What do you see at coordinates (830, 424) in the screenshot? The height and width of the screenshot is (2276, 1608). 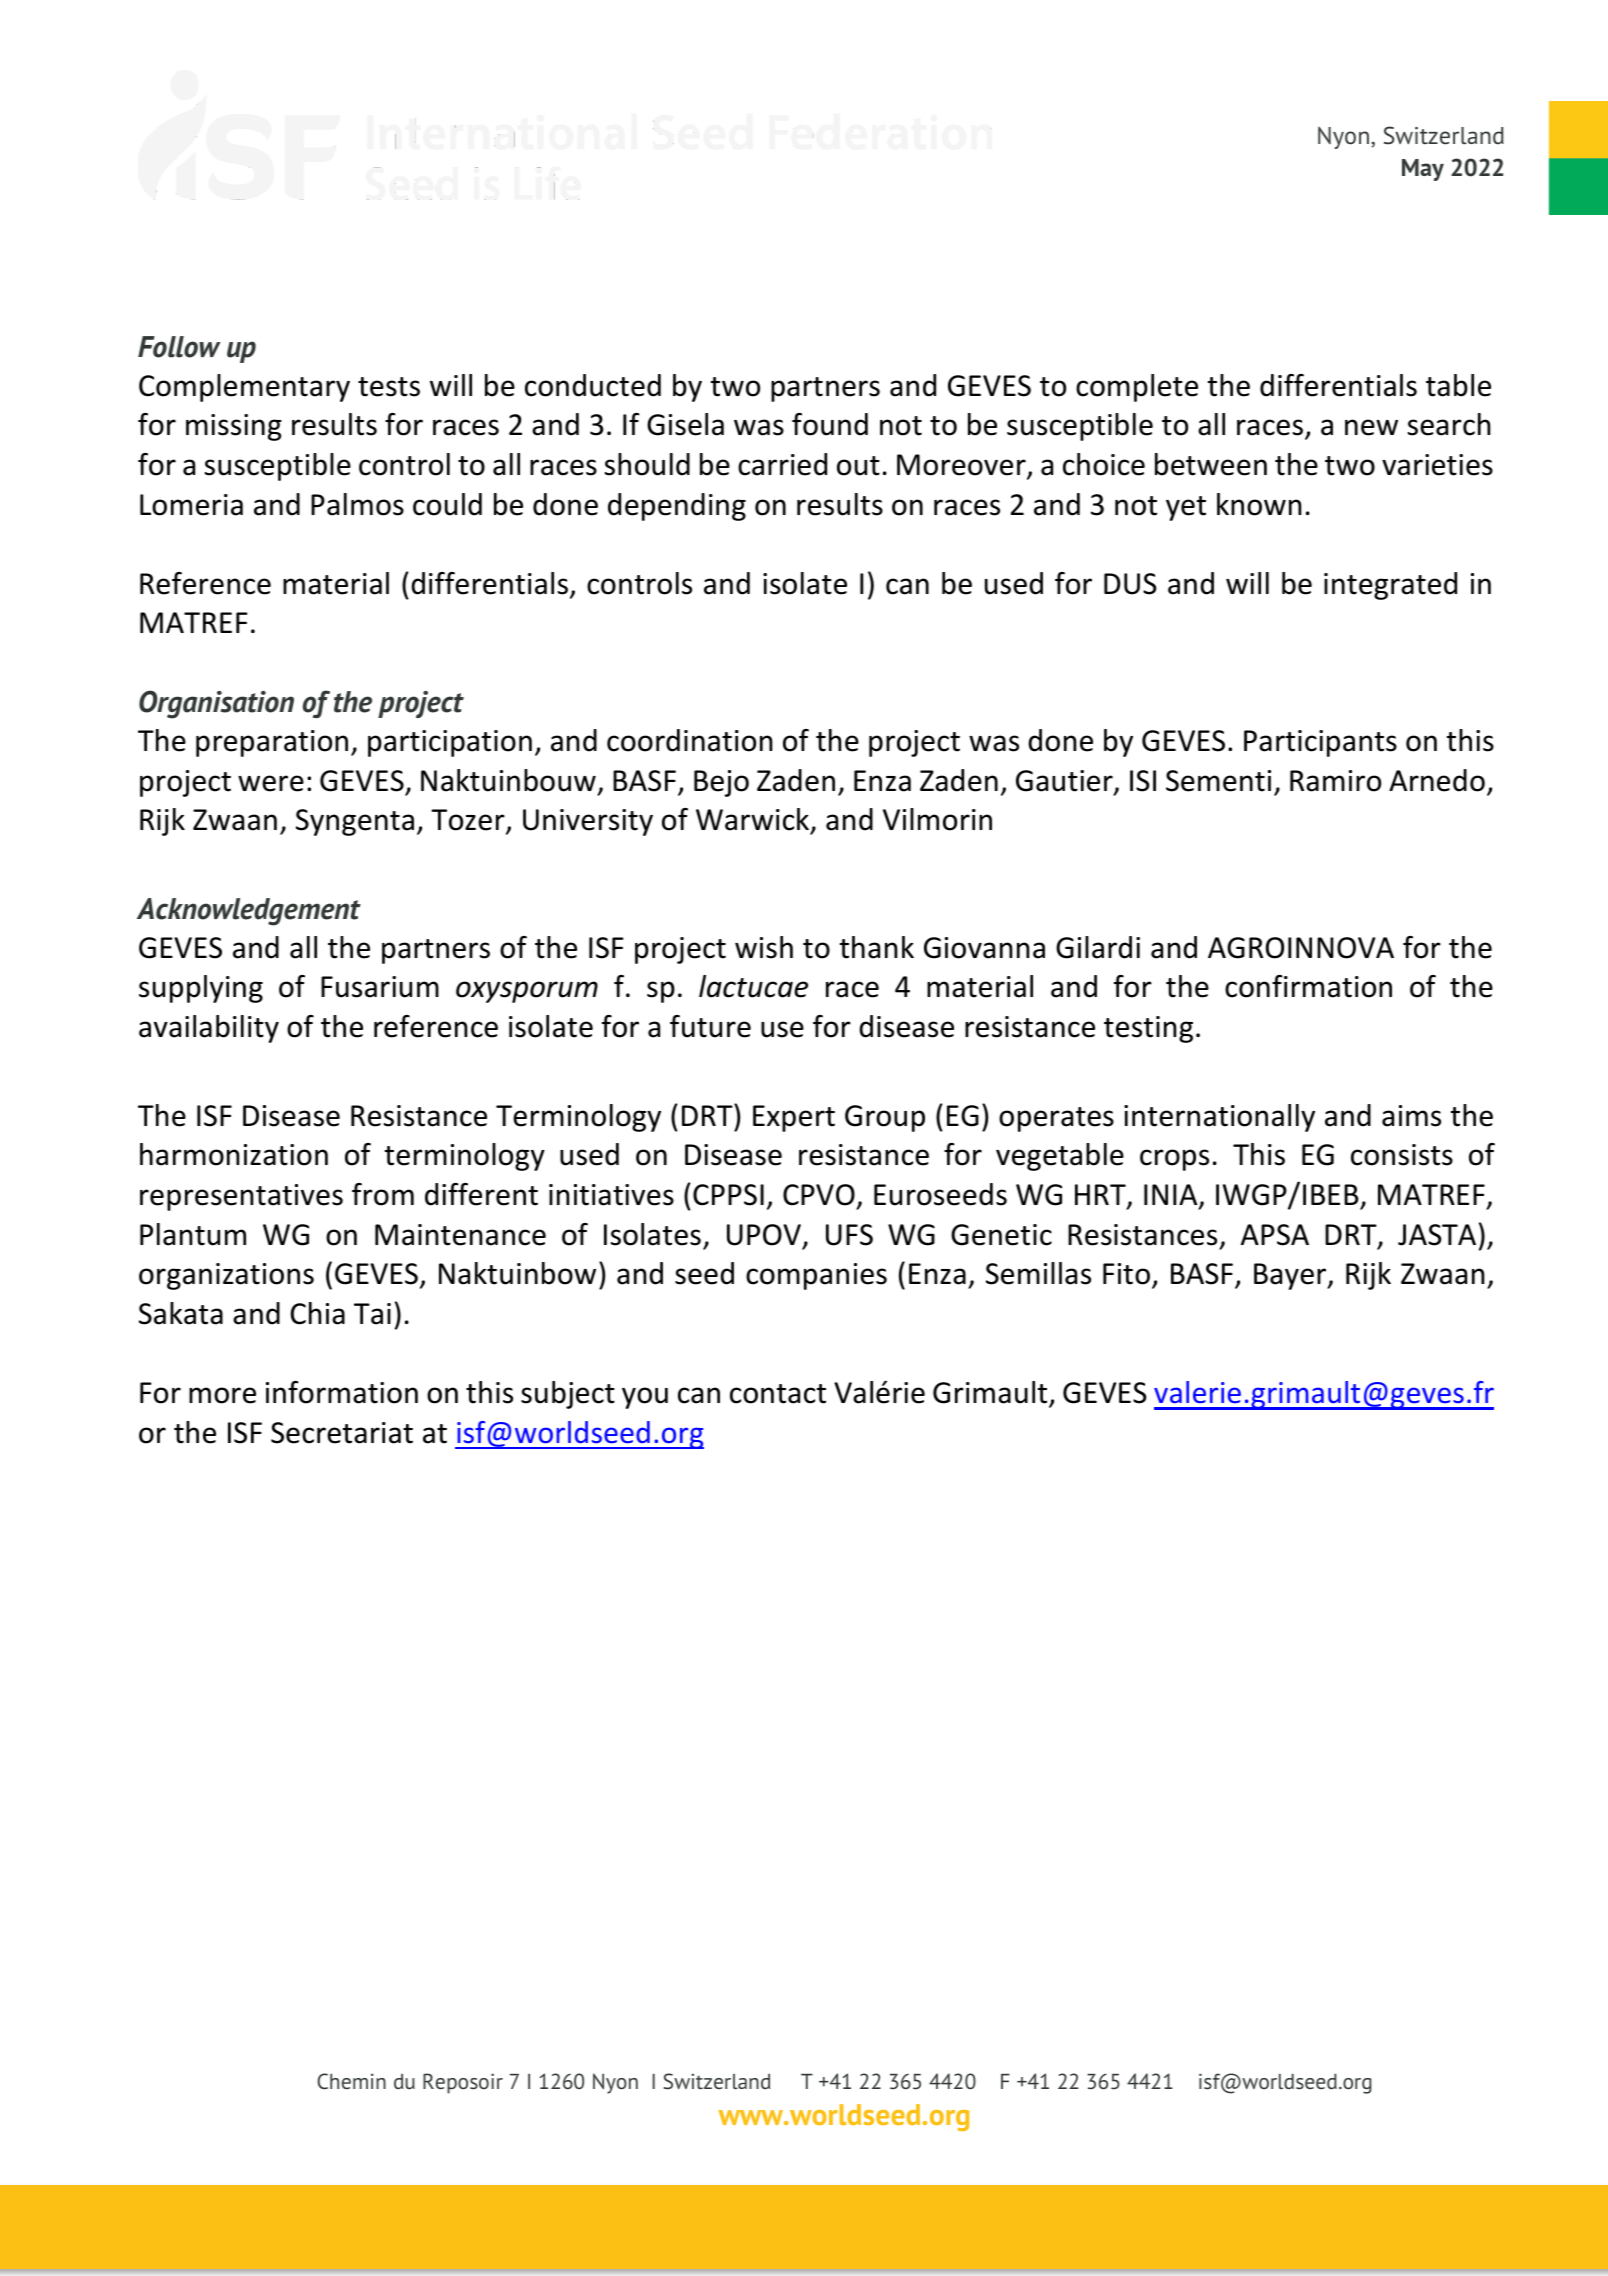 I see `found` at bounding box center [830, 424].
